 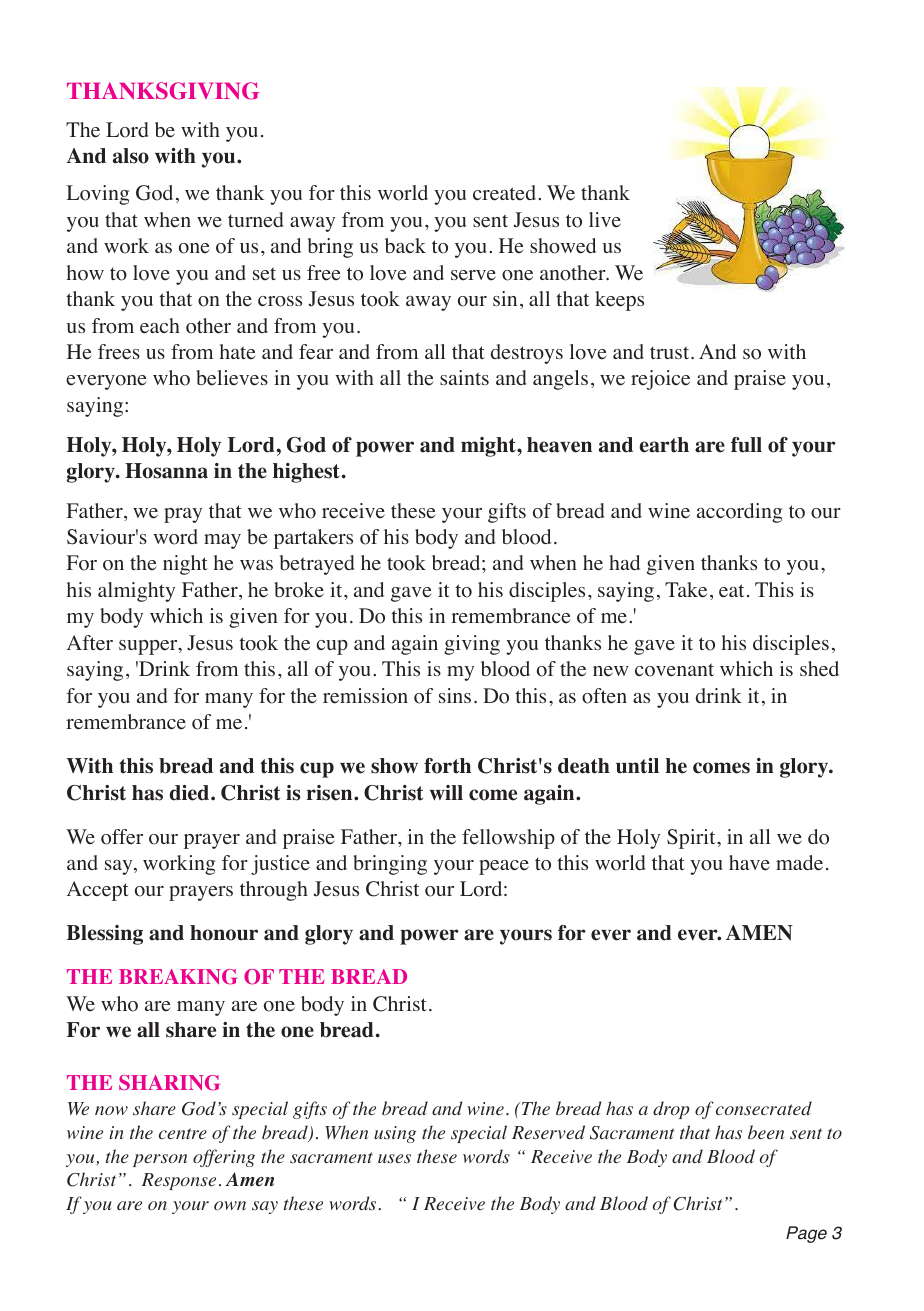 I want to click on also, so click(x=131, y=156).
